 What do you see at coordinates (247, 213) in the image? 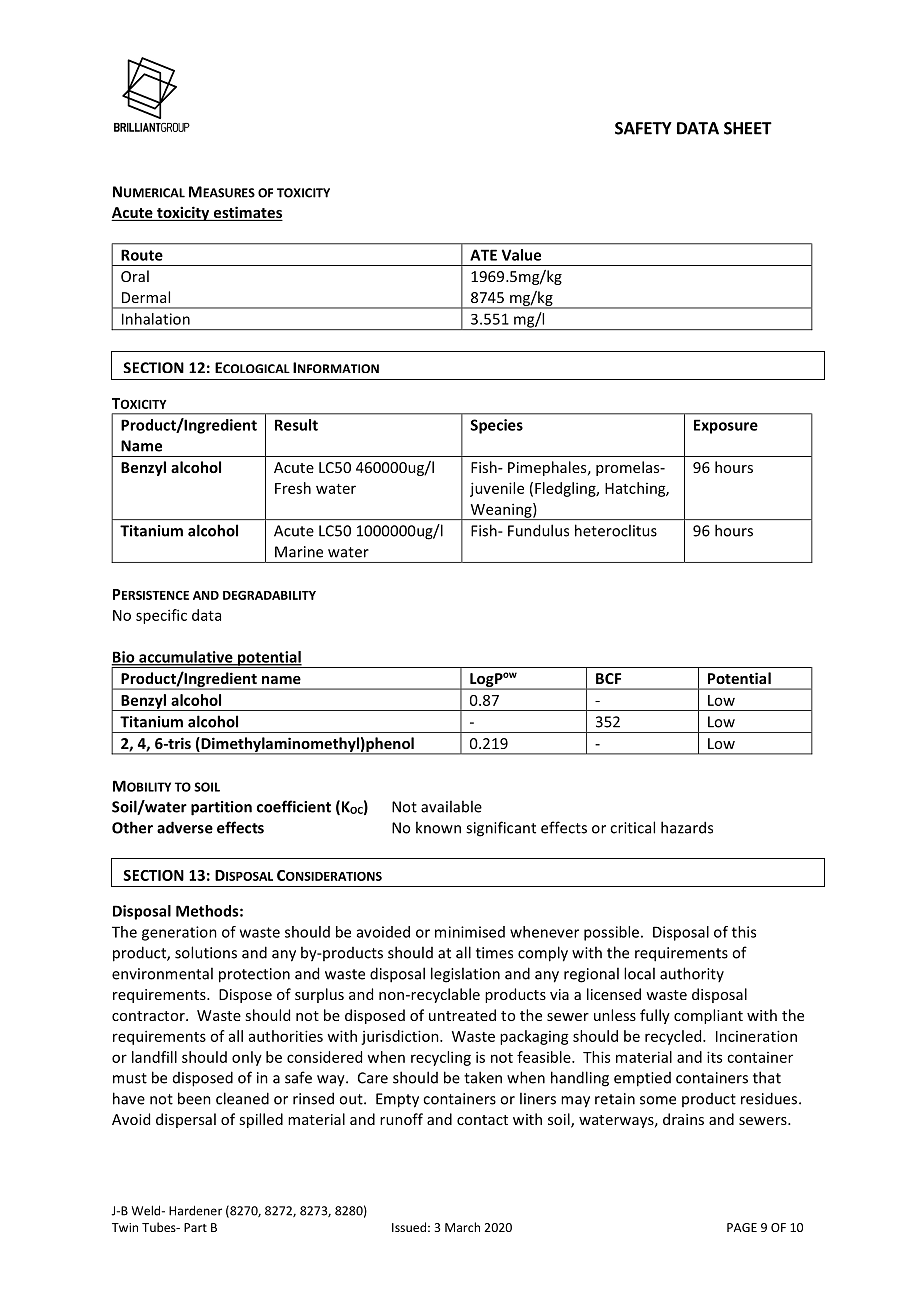
I see `estimates` at bounding box center [247, 213].
